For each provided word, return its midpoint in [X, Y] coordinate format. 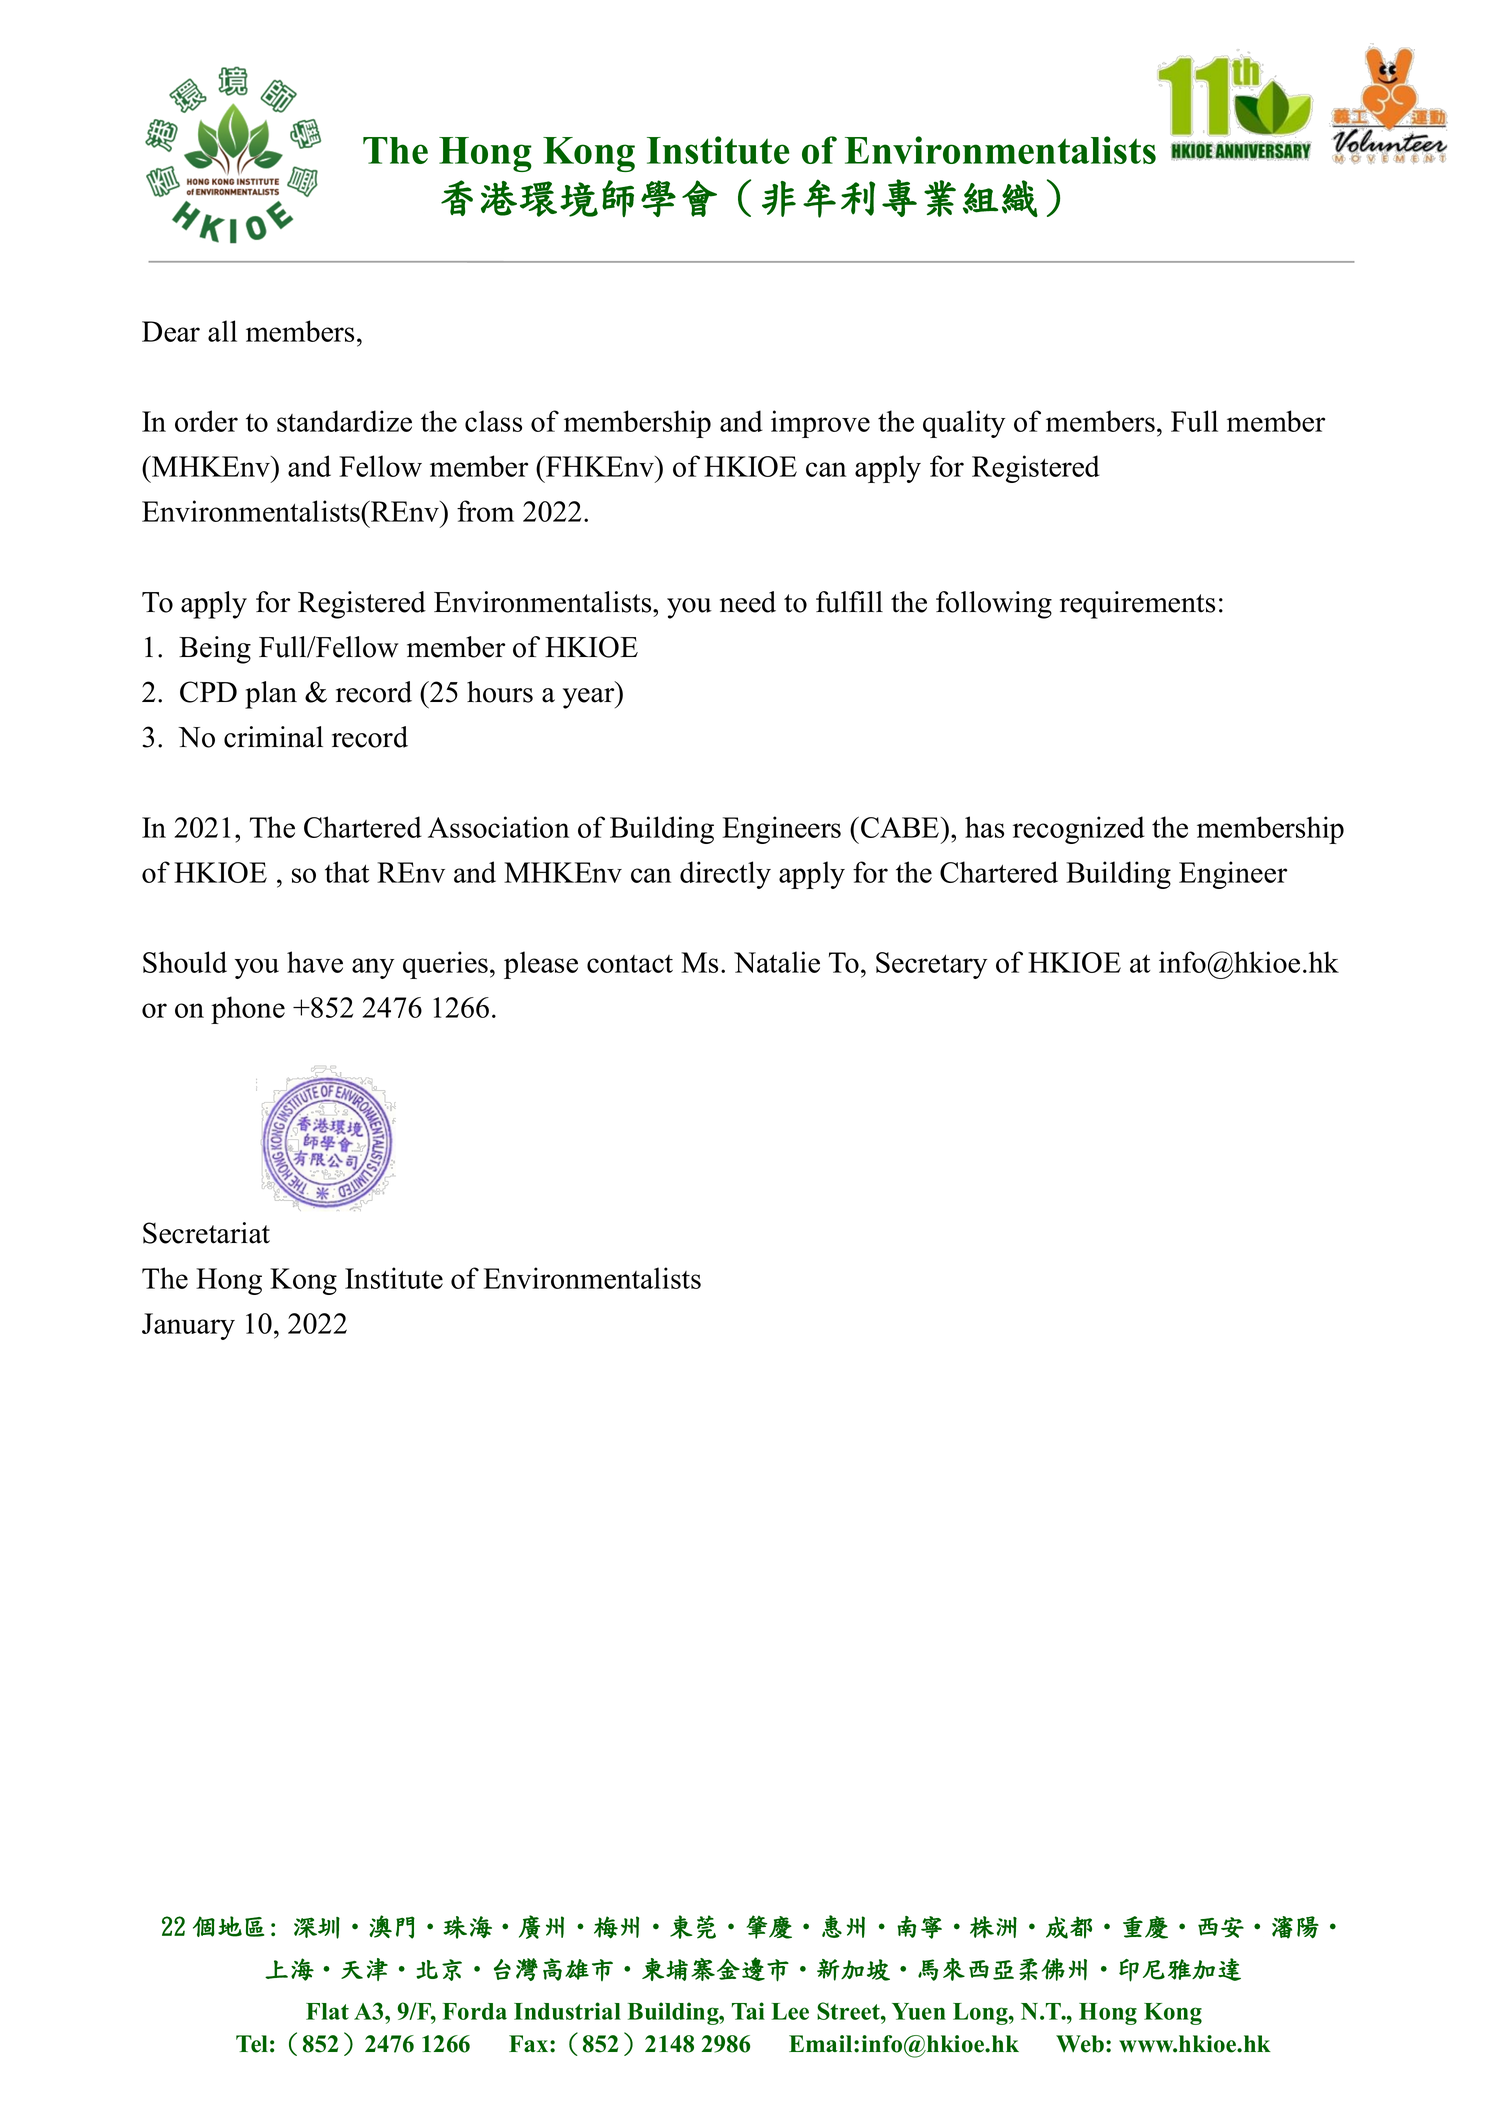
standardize [344, 421]
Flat [327, 2011]
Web [1080, 2044]
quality [964, 424]
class [493, 421]
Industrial [567, 2011]
